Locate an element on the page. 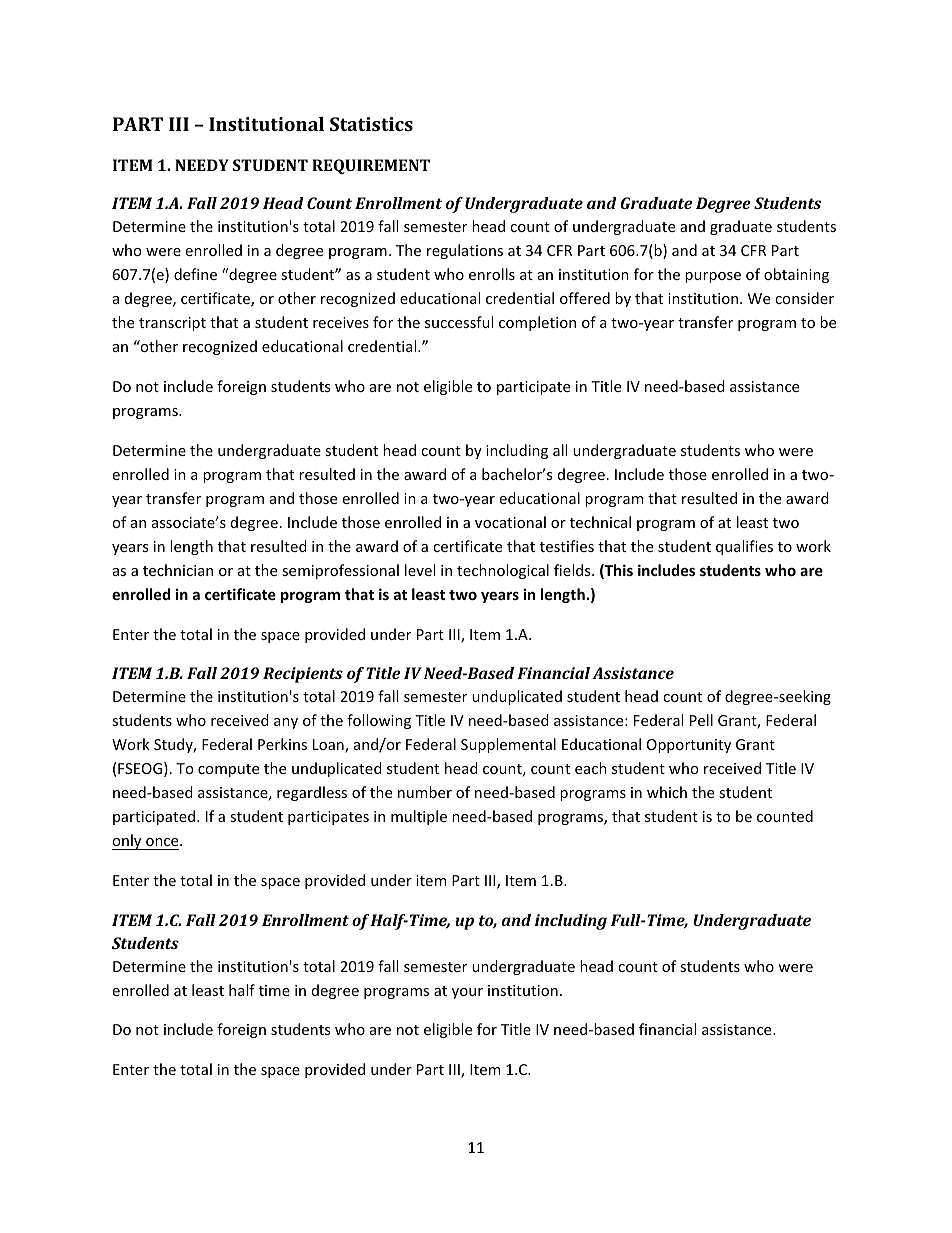 This page has width=952, height=1233. Supplemental is located at coordinates (508, 745).
